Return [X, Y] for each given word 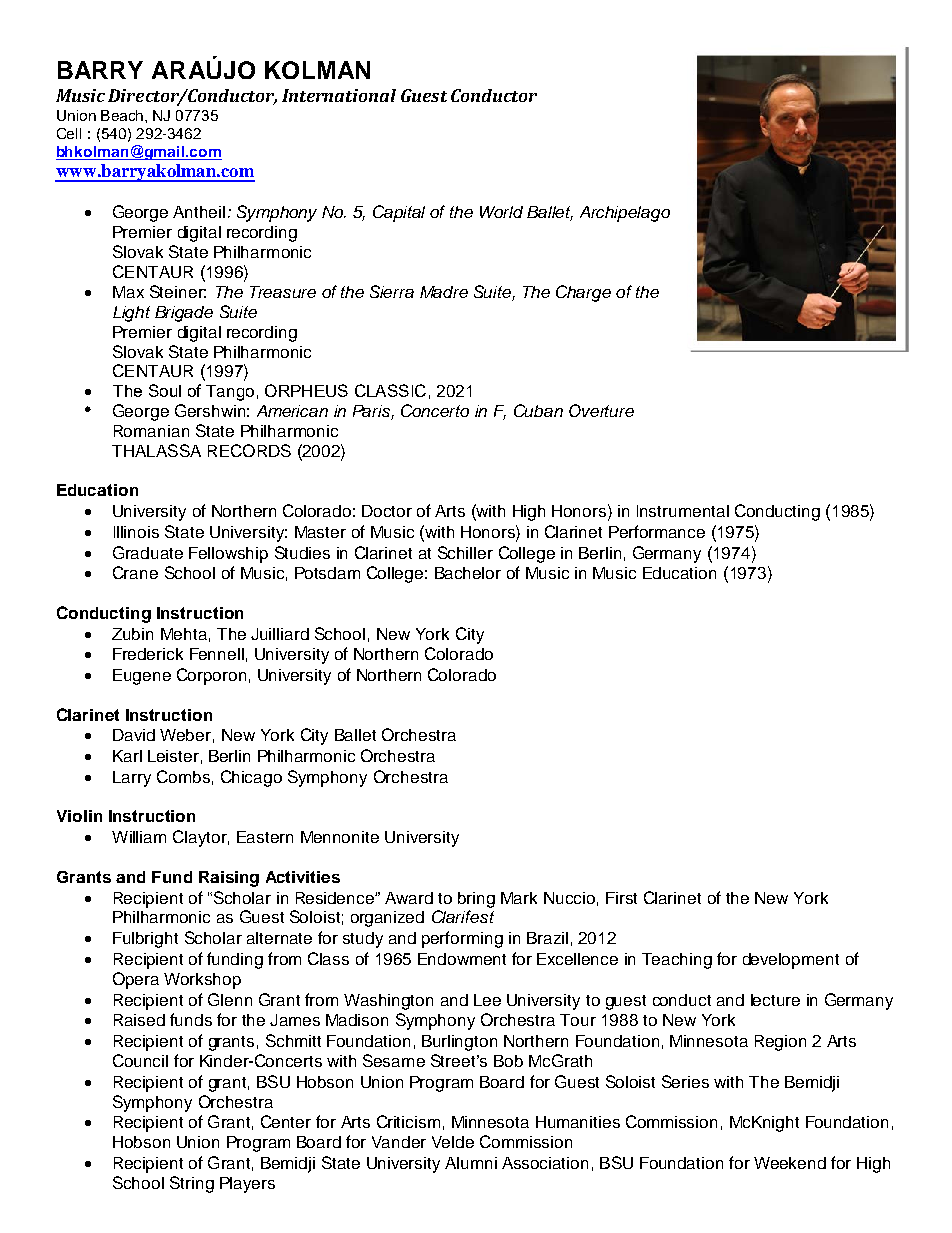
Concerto [435, 410]
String [192, 1184]
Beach [122, 115]
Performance [657, 531]
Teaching [677, 961]
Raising [229, 879]
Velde [453, 1142]
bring [476, 900]
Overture [601, 410]
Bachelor [468, 573]
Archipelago [625, 214]
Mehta [184, 634]
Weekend [790, 1163]
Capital [399, 213]
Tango [230, 393]
